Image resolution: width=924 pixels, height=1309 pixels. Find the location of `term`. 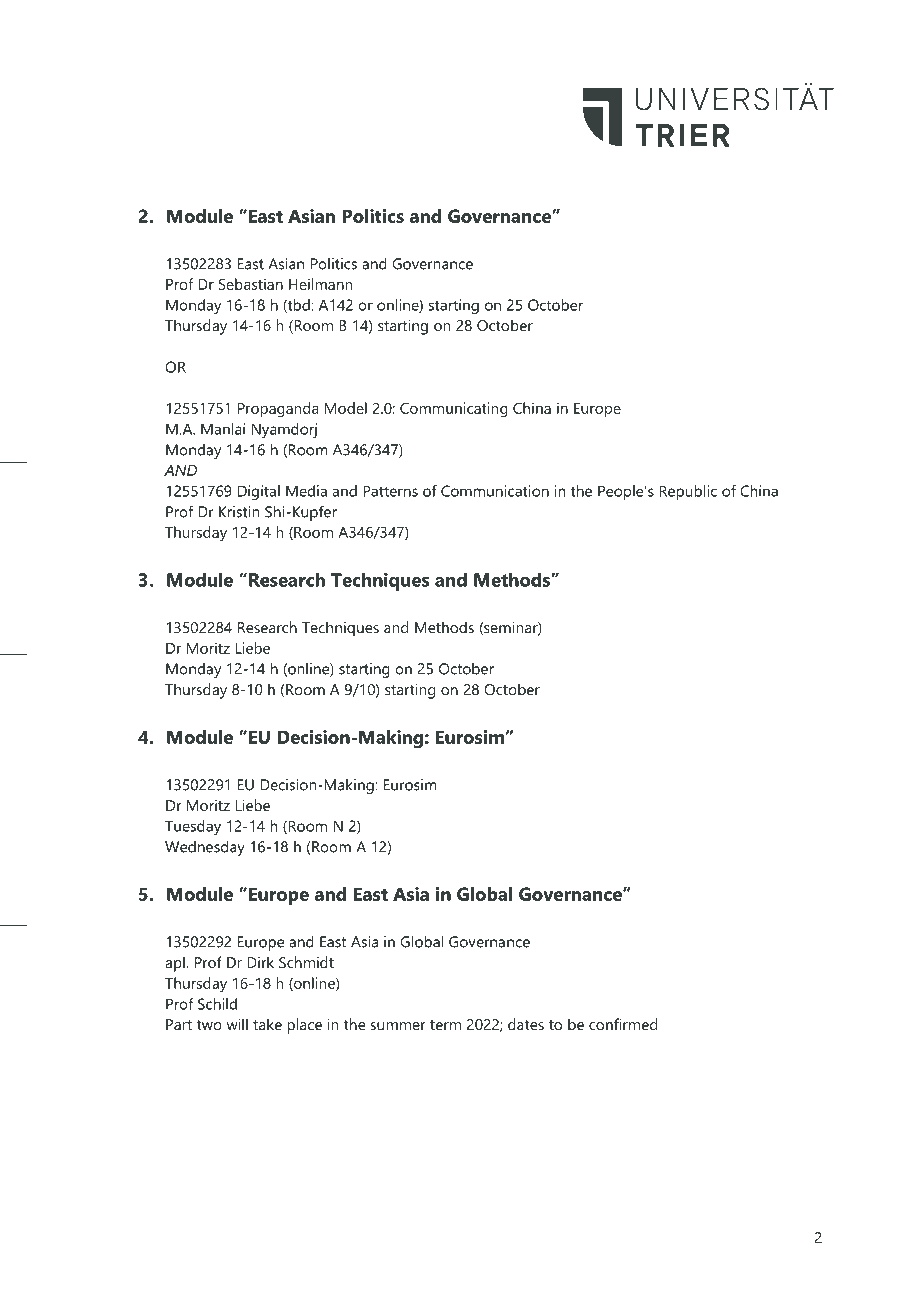

term is located at coordinates (445, 1025).
